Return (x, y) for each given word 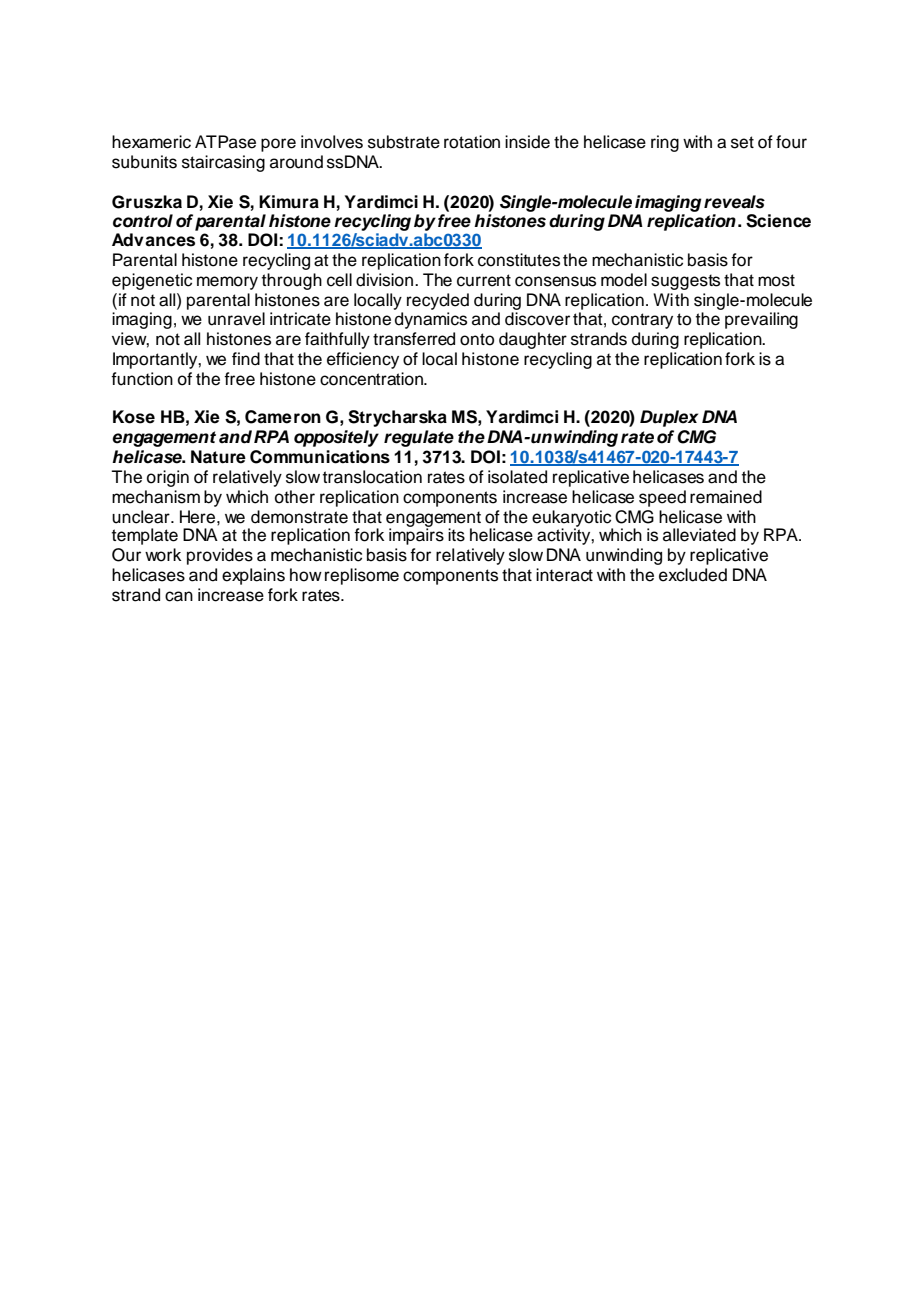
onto (477, 339)
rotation (472, 142)
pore (278, 145)
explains (253, 576)
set (742, 142)
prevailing (761, 320)
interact (564, 575)
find (246, 359)
